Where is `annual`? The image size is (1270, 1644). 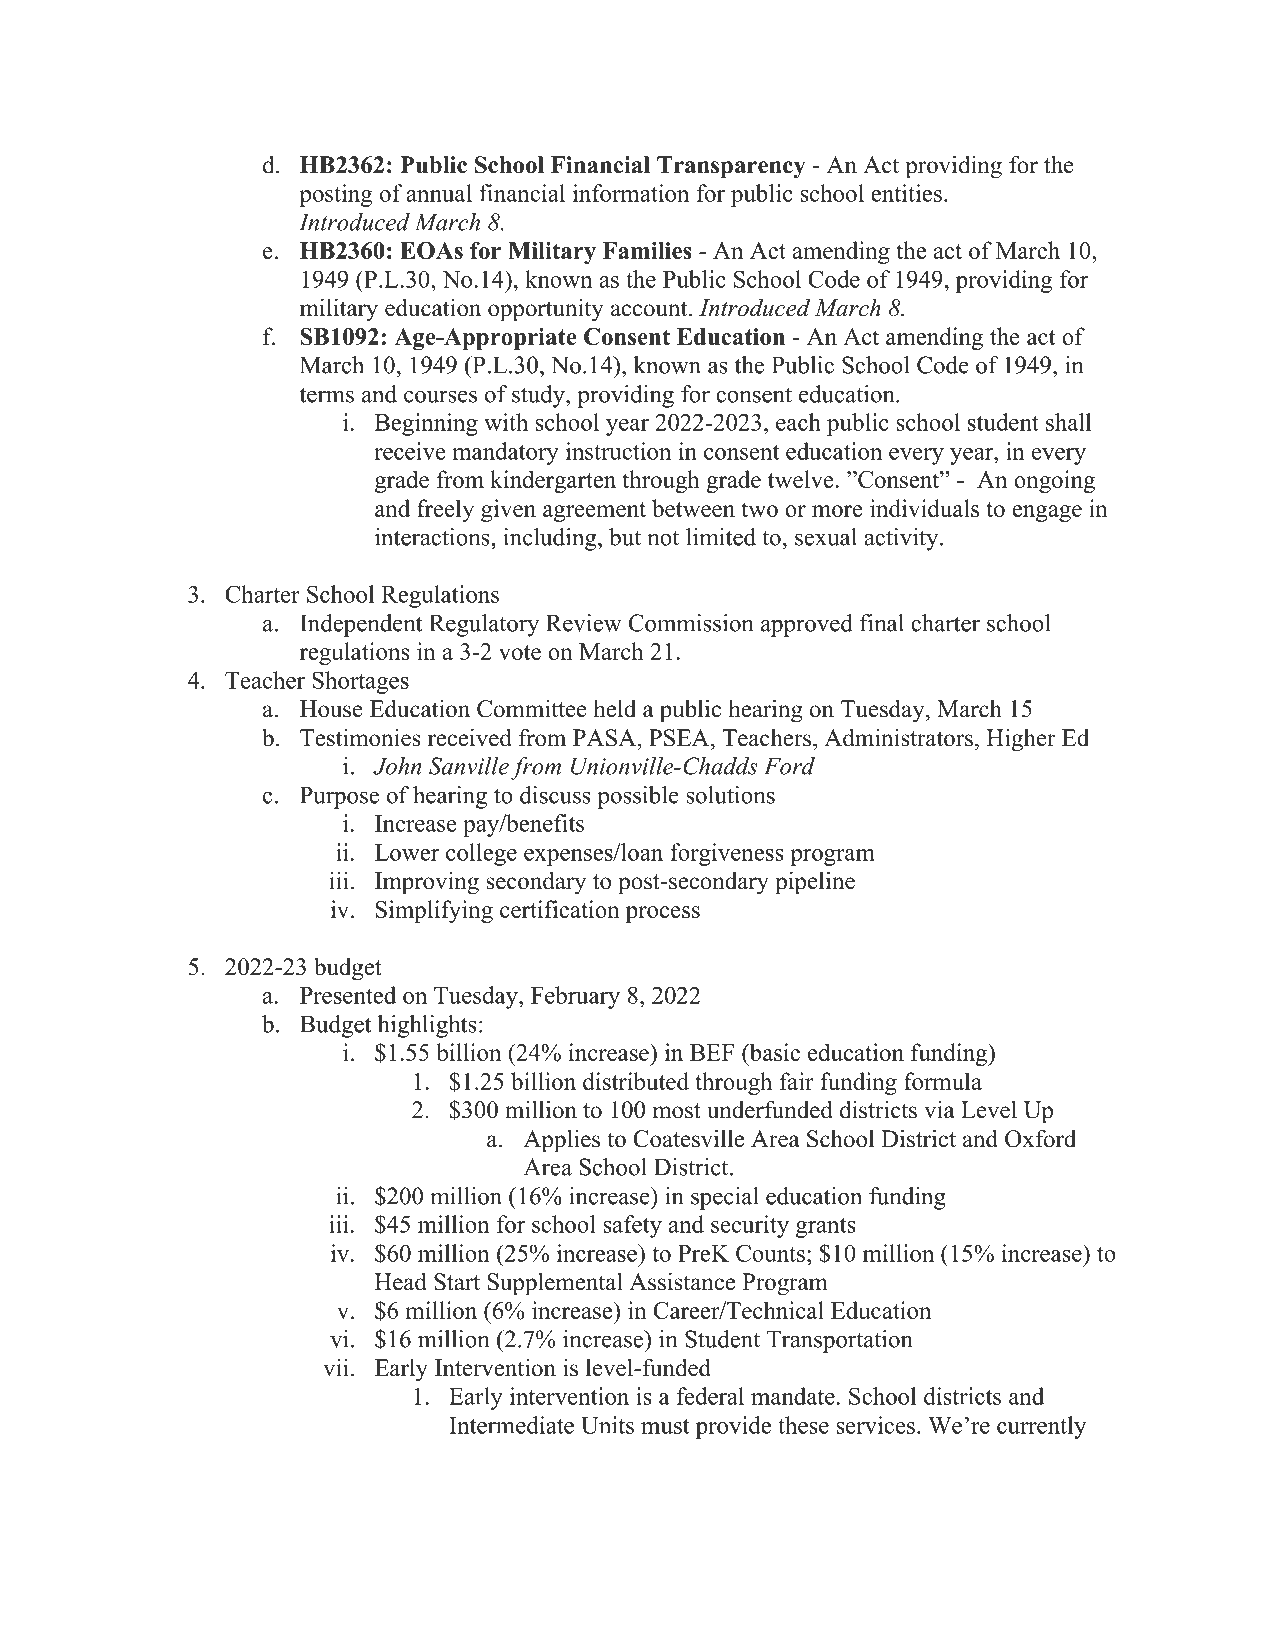
annual is located at coordinates (439, 193).
